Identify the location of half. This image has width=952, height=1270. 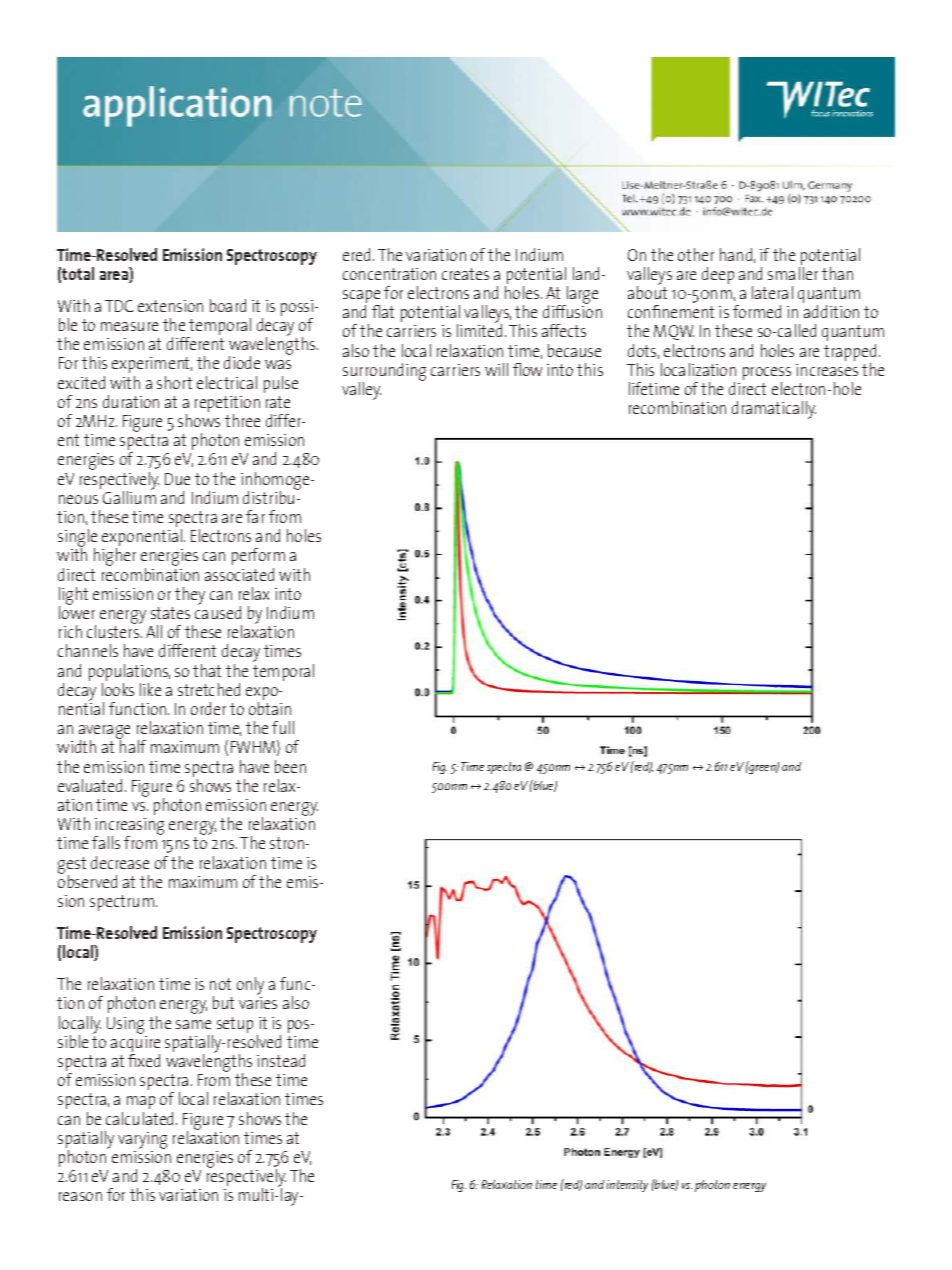
(132, 745).
